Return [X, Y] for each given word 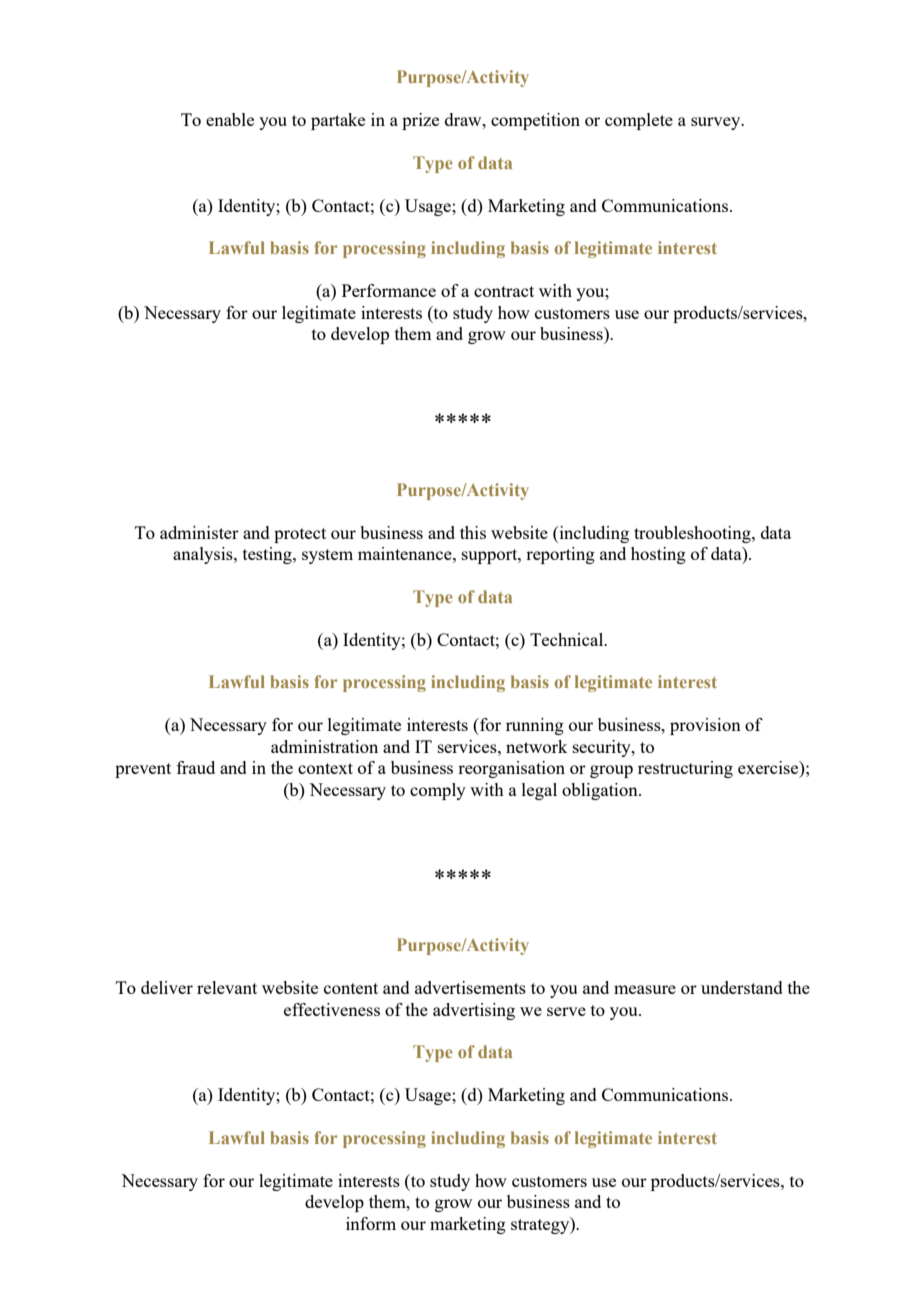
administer [199, 532]
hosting [658, 555]
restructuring [685, 769]
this [473, 532]
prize [420, 121]
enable [230, 119]
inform [371, 1223]
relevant [227, 987]
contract [504, 291]
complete [639, 121]
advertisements [470, 987]
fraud [196, 767]
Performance [389, 290]
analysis [204, 555]
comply [438, 791]
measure [645, 989]
